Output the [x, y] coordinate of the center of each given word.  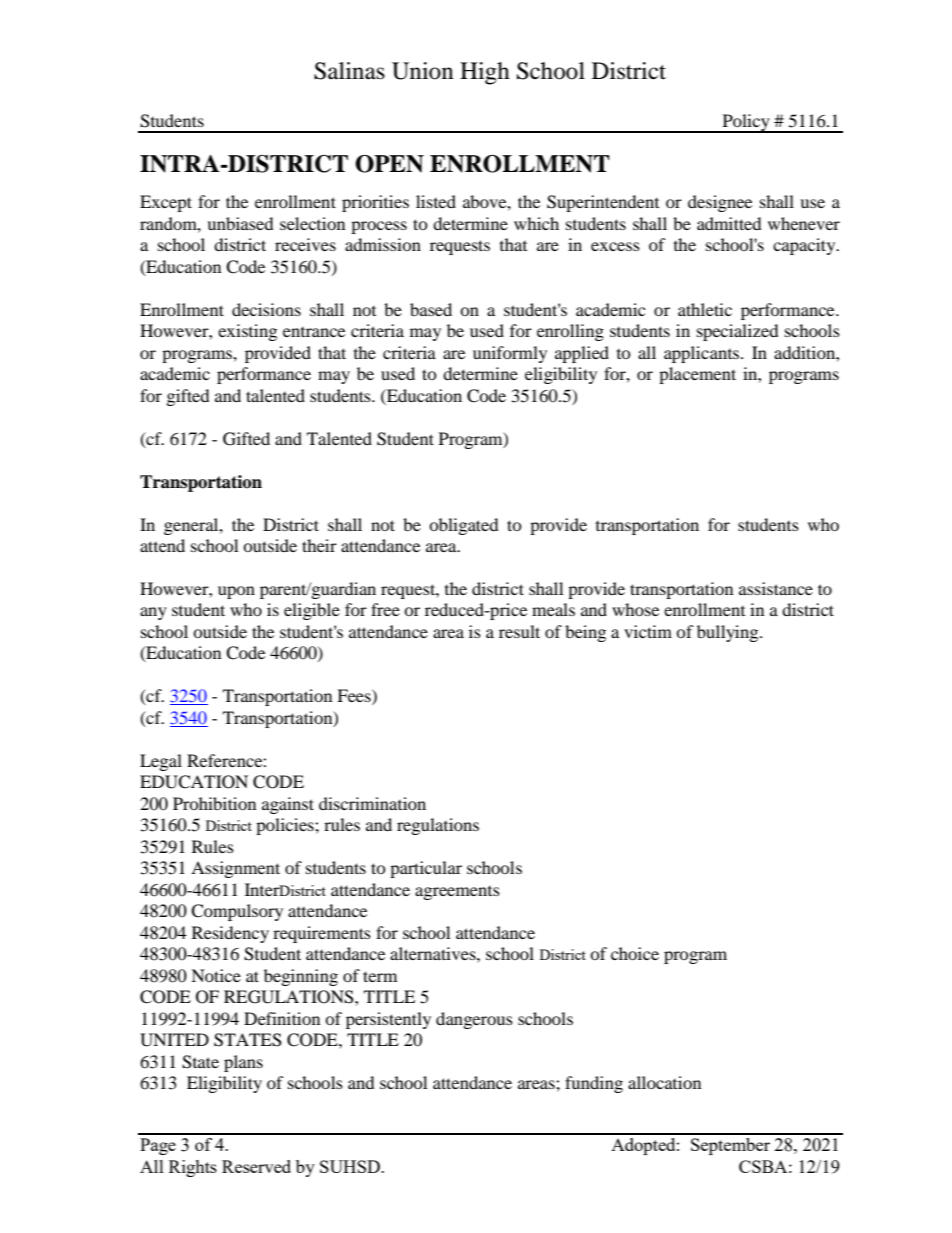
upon [236, 592]
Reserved [256, 1166]
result [519, 631]
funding [594, 1084]
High [485, 73]
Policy [746, 123]
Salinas [349, 71]
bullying [729, 633]
